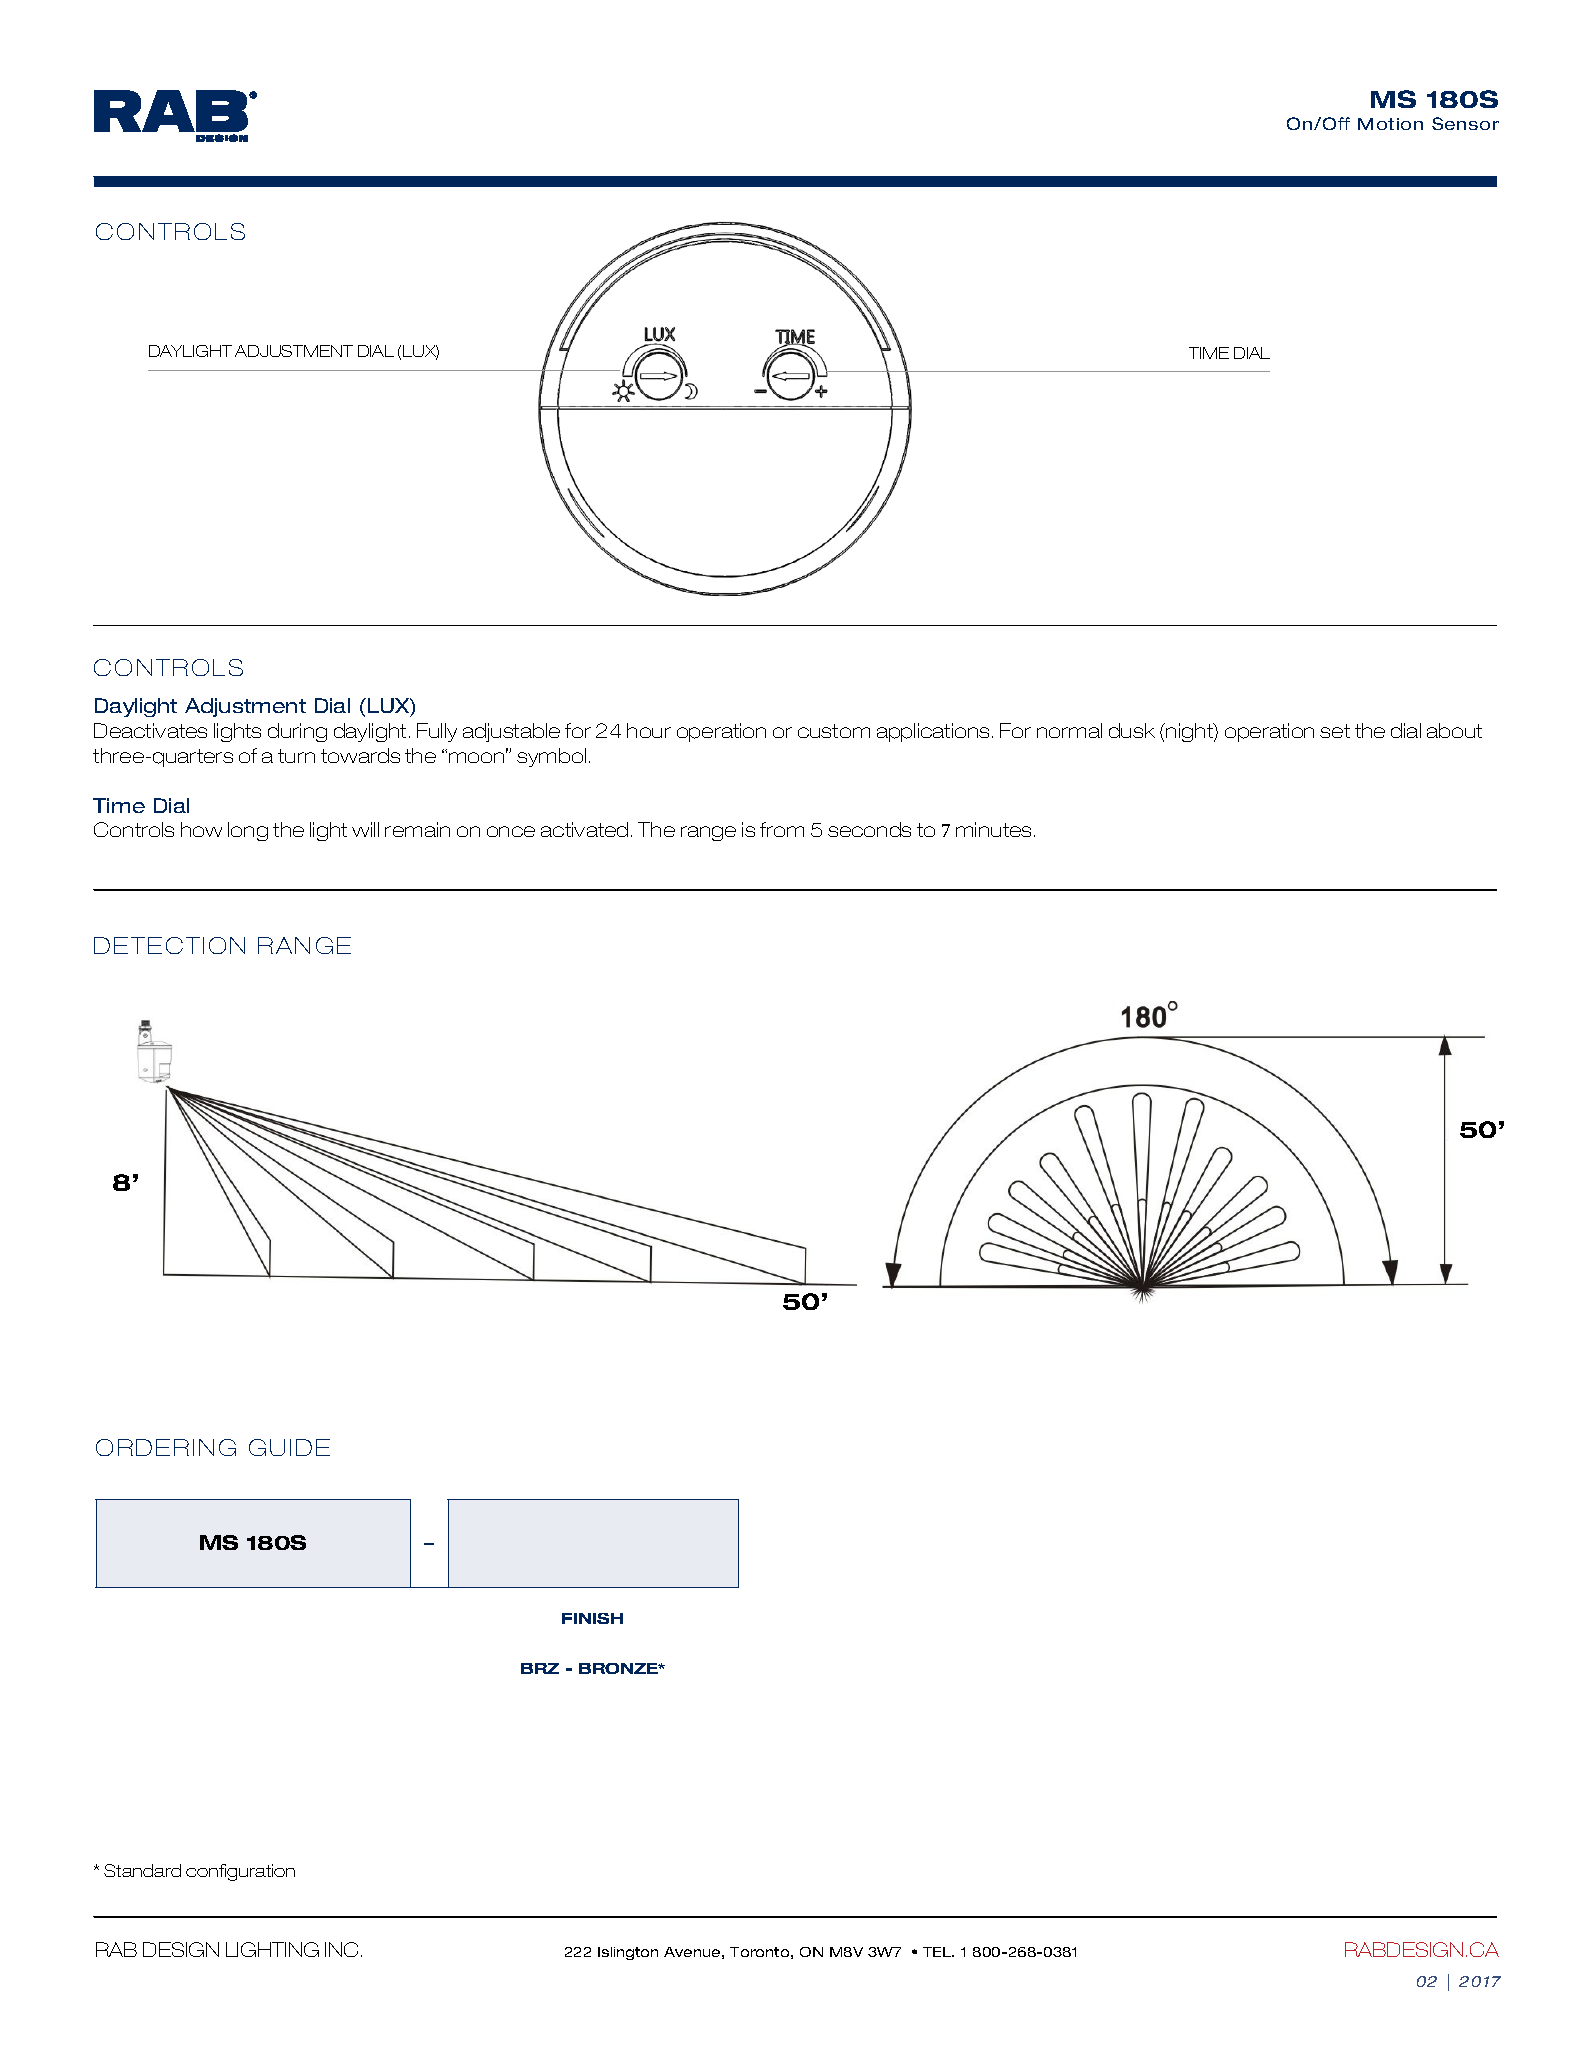 This page has width=1593, height=2062. What do you see at coordinates (248, 831) in the page?
I see `long` at bounding box center [248, 831].
